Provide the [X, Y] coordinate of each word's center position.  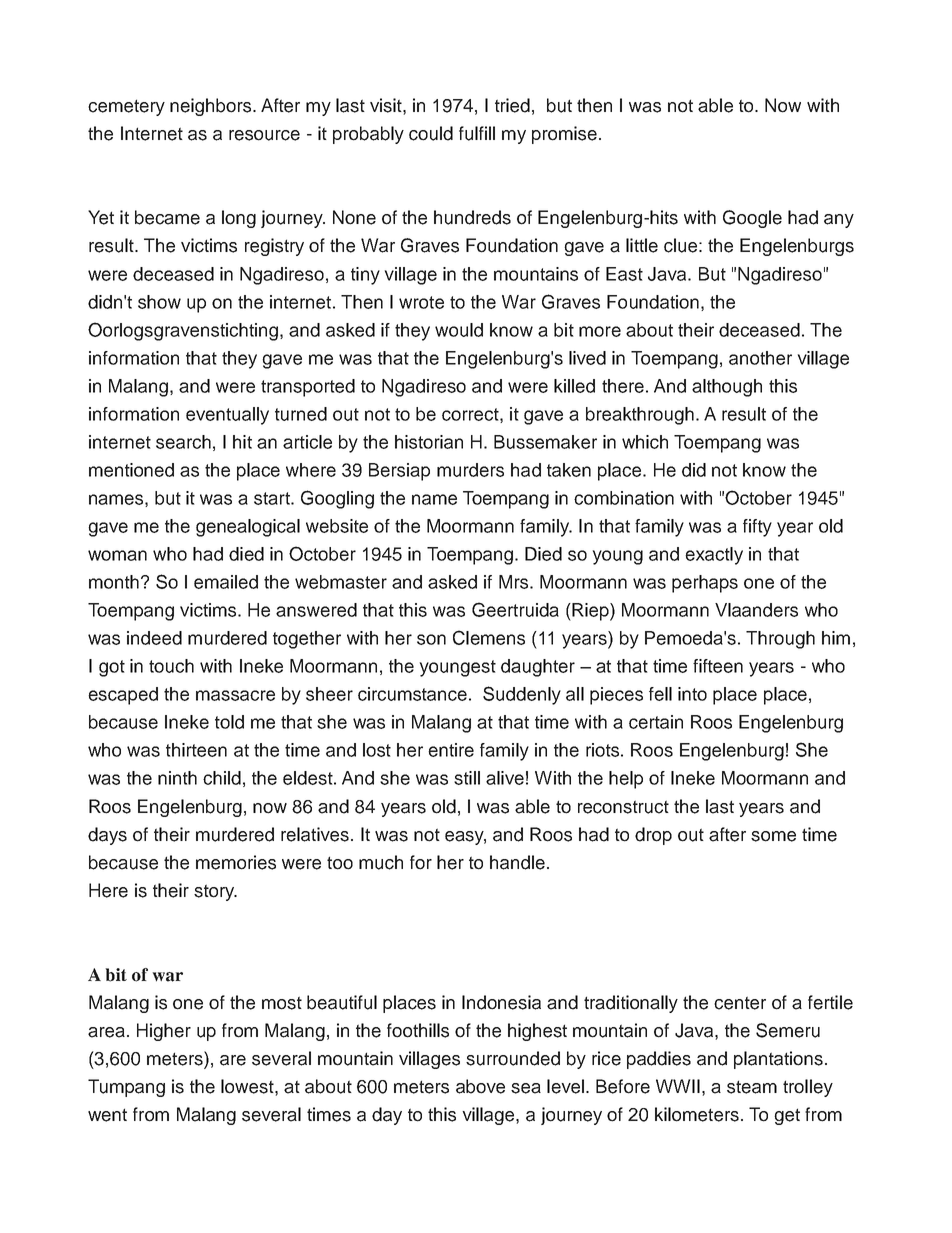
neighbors [212, 107]
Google [752, 219]
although [727, 388]
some [773, 836]
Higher [164, 1032]
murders [470, 470]
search [183, 442]
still [467, 778]
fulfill [477, 133]
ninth [177, 778]
